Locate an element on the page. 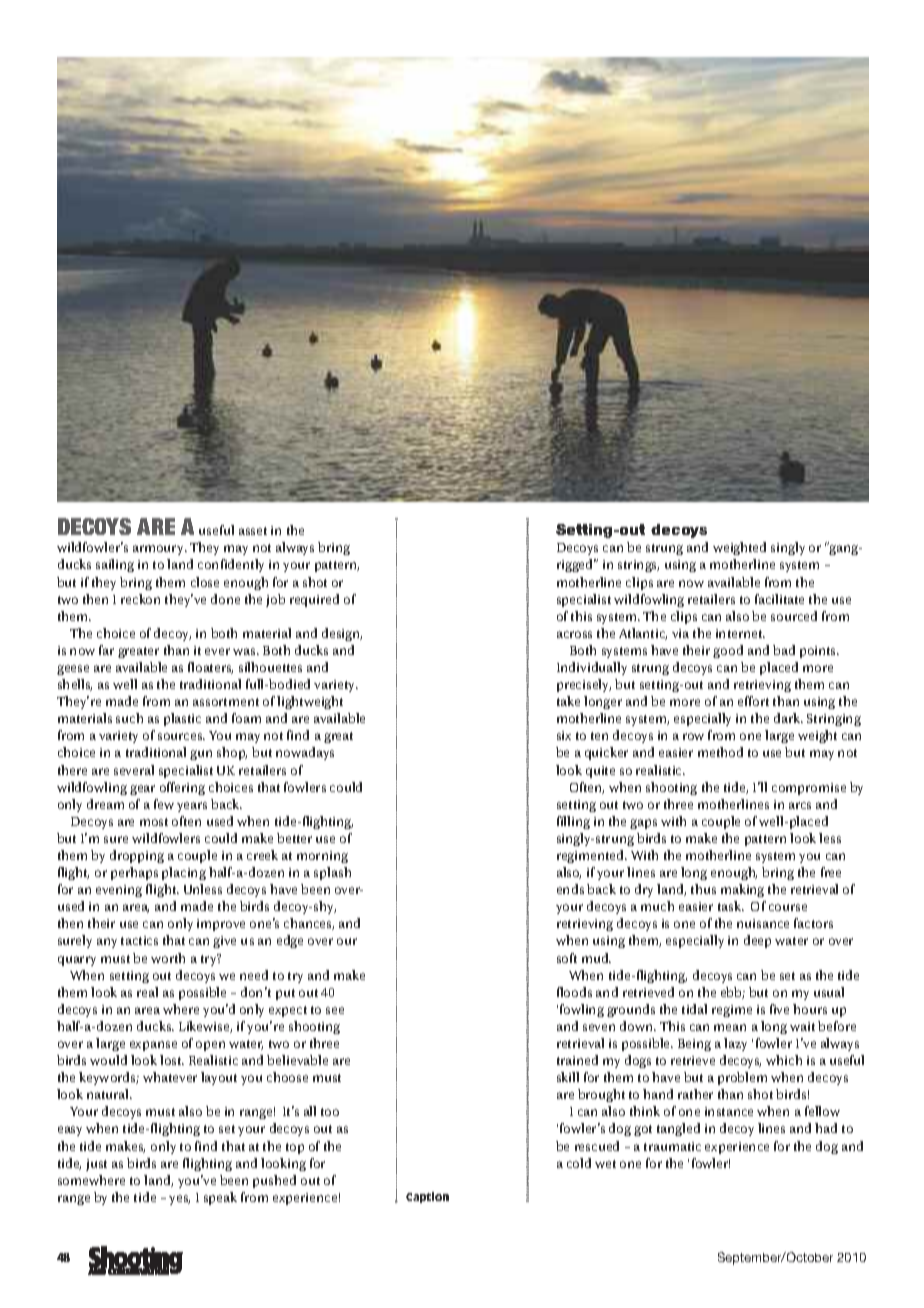  placing is located at coordinates (184, 873).
